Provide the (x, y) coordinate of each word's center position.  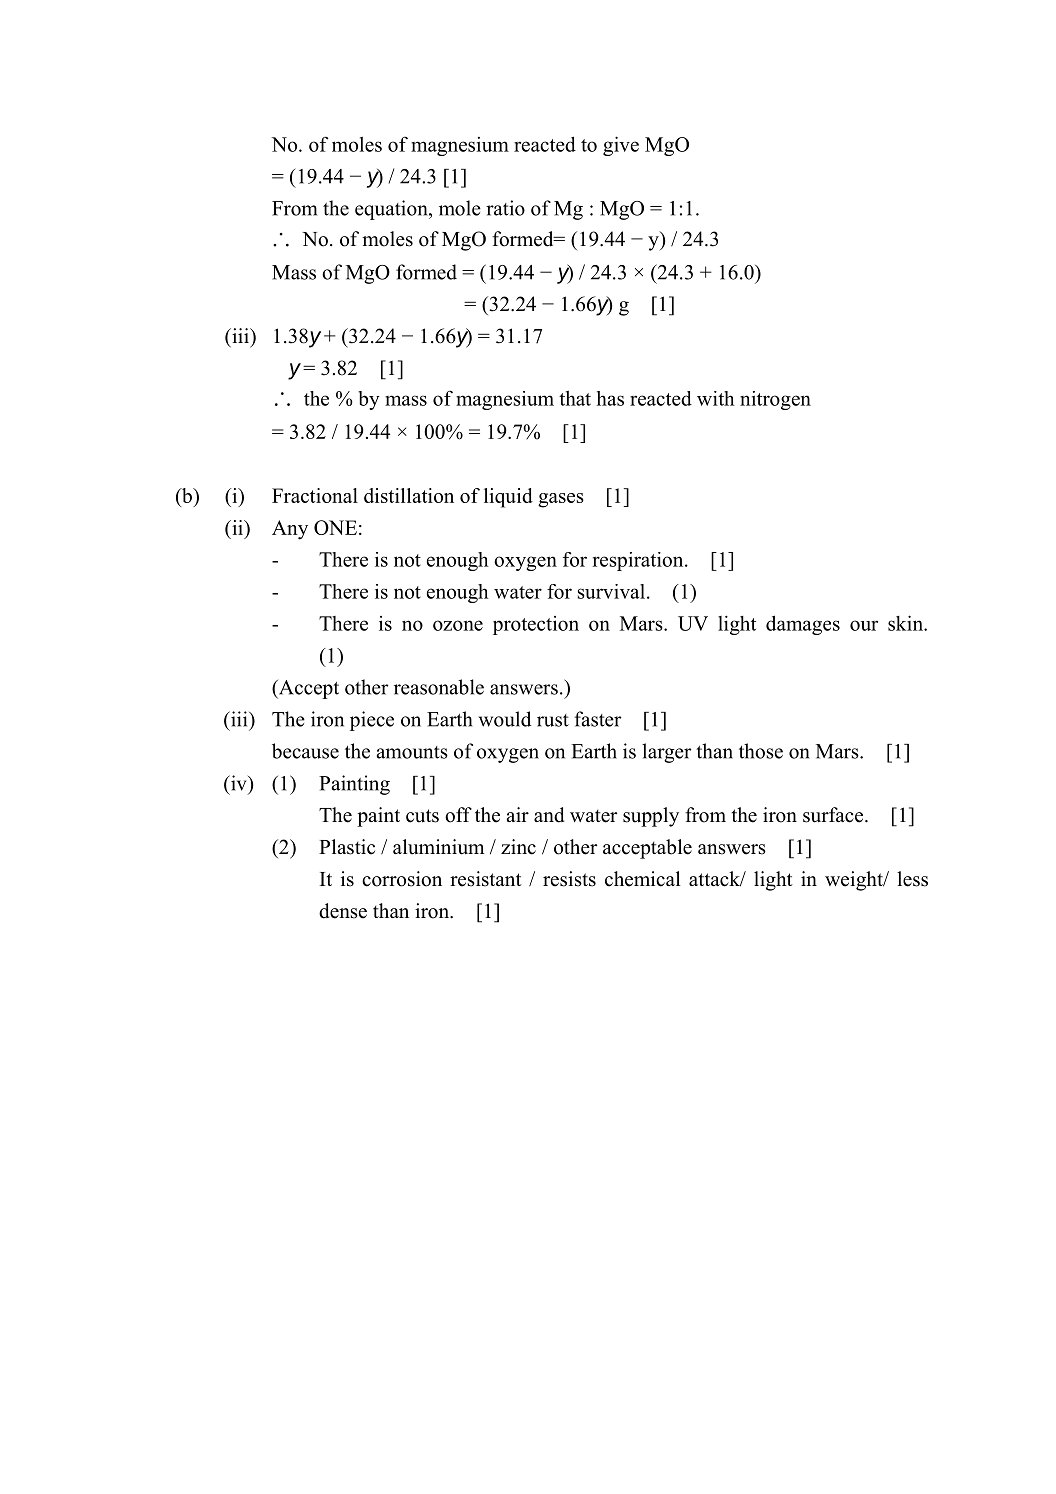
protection (536, 625)
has (610, 398)
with (716, 398)
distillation (409, 495)
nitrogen (775, 400)
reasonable (439, 687)
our (864, 625)
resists (569, 879)
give (621, 146)
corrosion (402, 879)
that (575, 398)
